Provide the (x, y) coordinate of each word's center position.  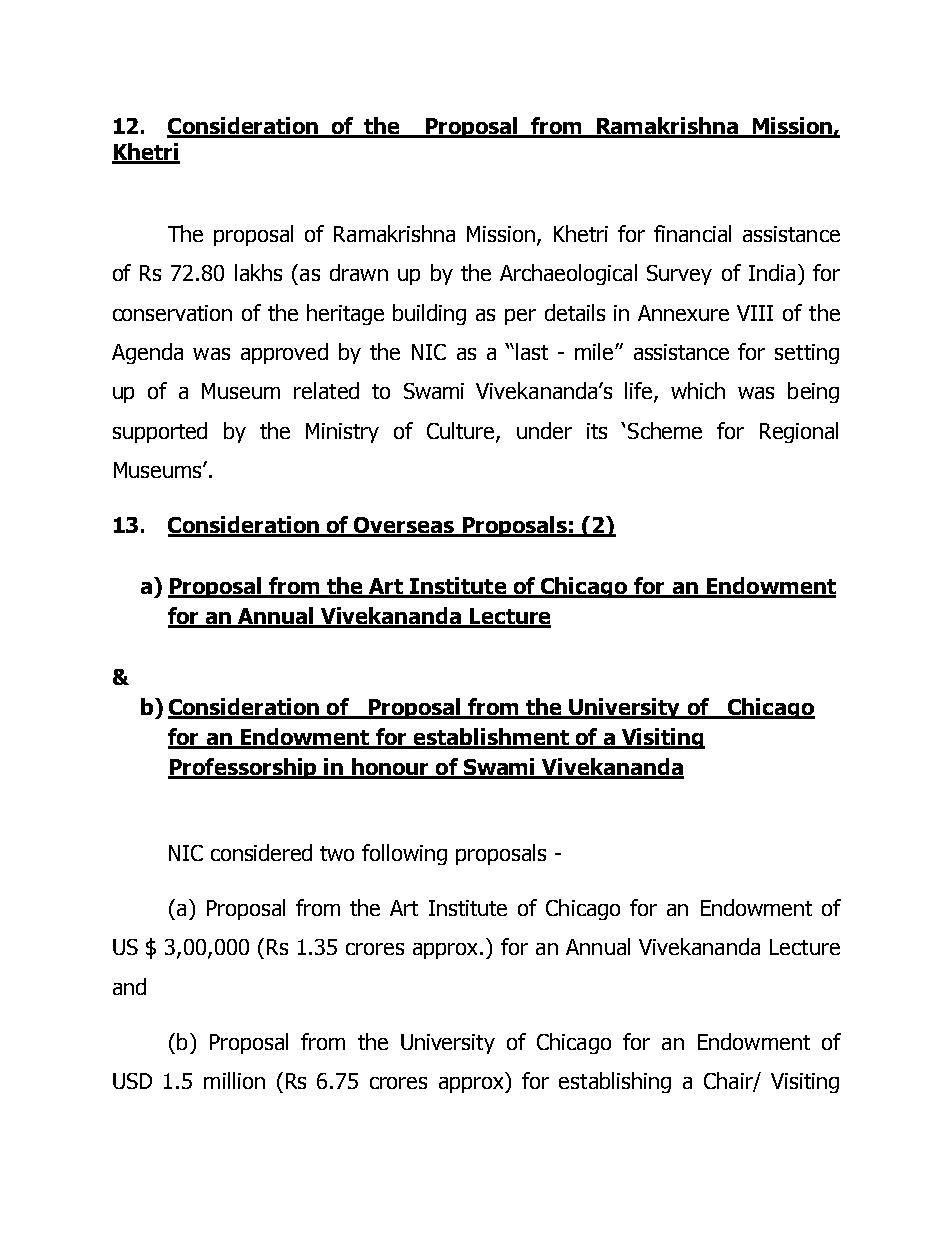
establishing (615, 1082)
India (772, 272)
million (234, 1080)
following (404, 854)
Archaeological (568, 274)
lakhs (258, 272)
